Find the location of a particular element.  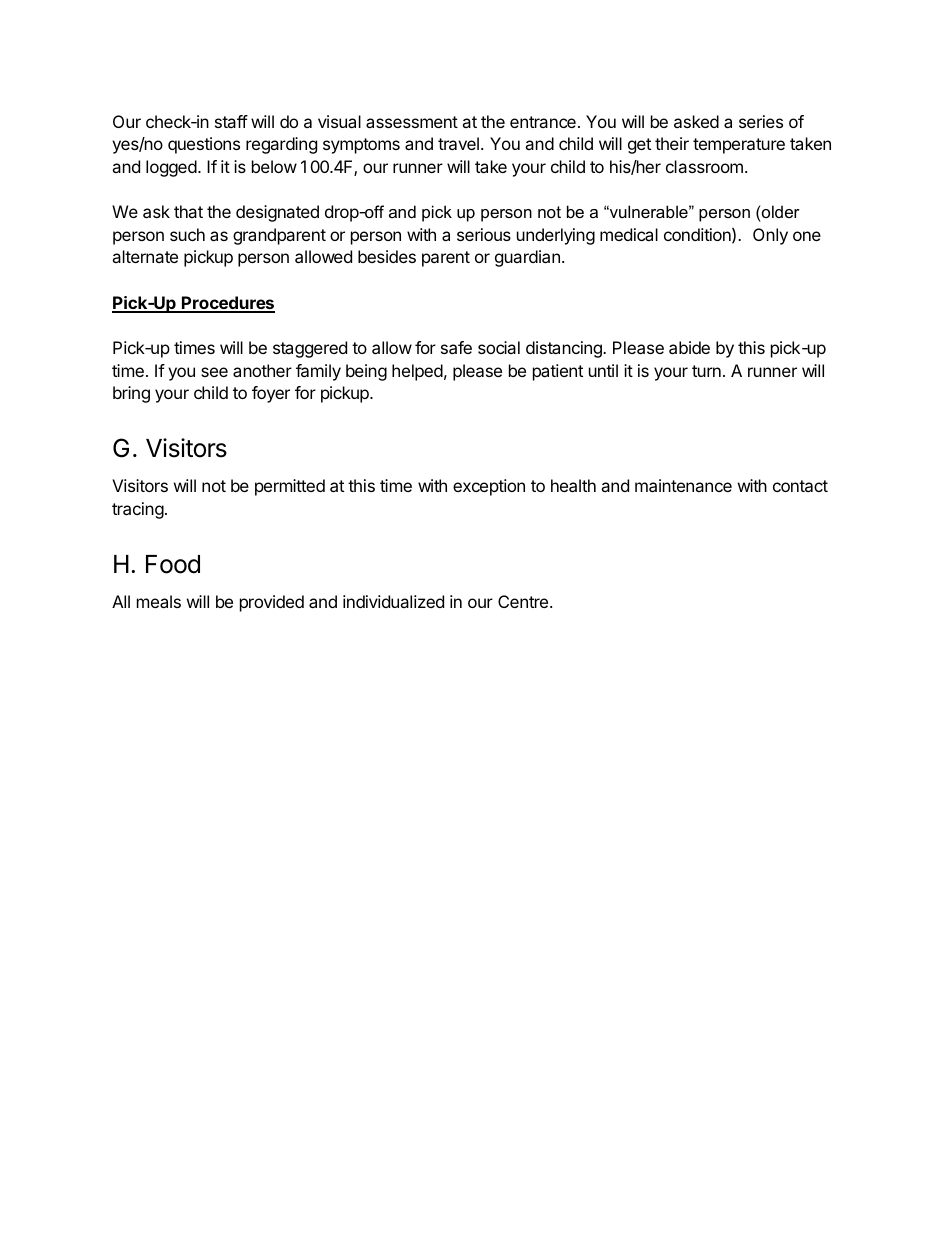

travel is located at coordinates (458, 143).
